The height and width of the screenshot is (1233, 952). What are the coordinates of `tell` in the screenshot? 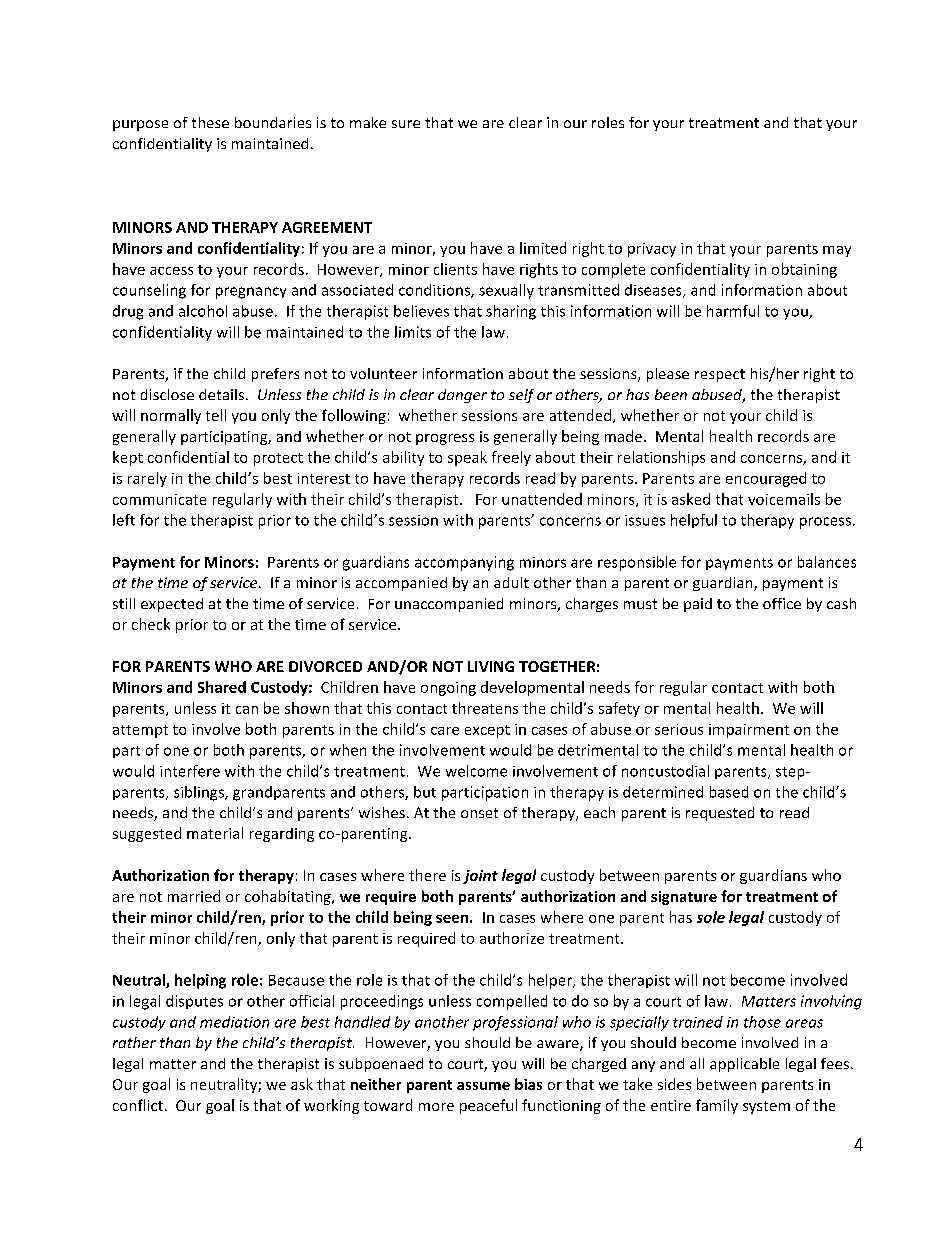 It's located at (216, 415).
